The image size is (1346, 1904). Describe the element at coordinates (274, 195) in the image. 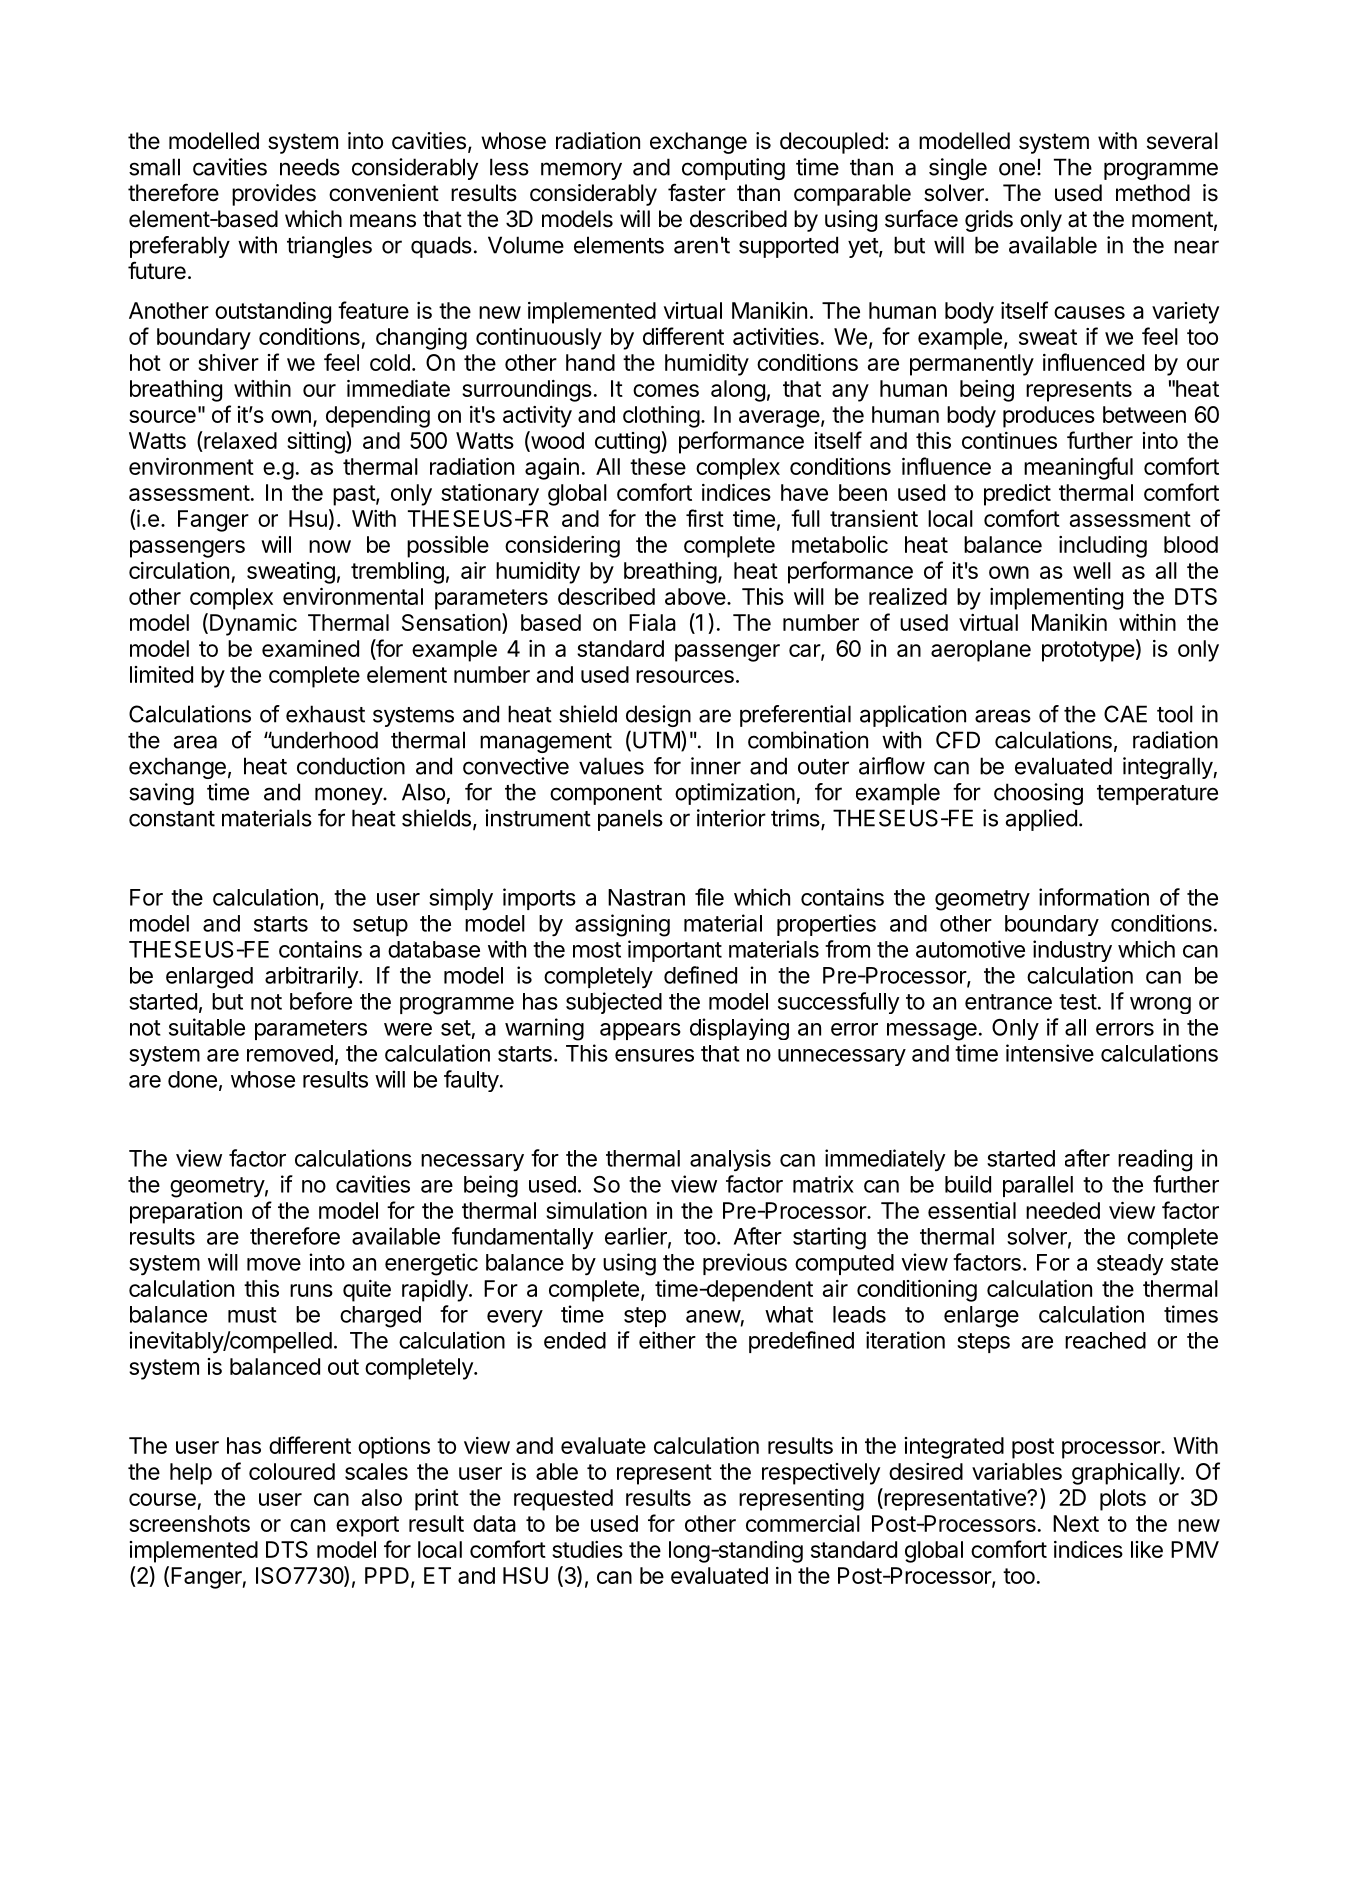

I see `provides` at that location.
